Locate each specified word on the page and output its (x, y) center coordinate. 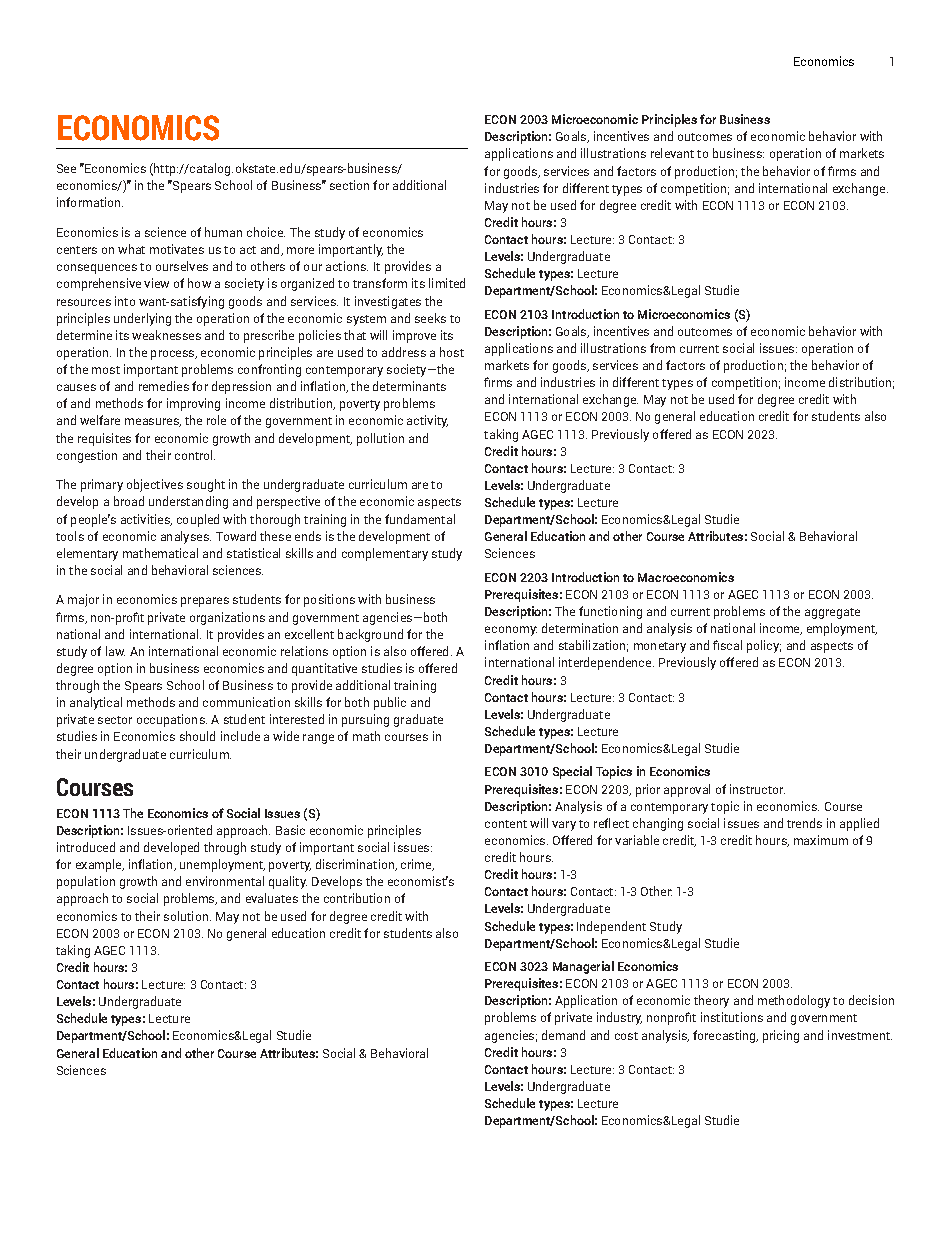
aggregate (832, 613)
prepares (205, 602)
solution (186, 916)
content (506, 824)
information (90, 202)
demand (563, 1035)
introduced (86, 847)
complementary (385, 554)
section (349, 185)
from (662, 348)
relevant (672, 153)
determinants (409, 386)
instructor (757, 789)
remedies (164, 386)
